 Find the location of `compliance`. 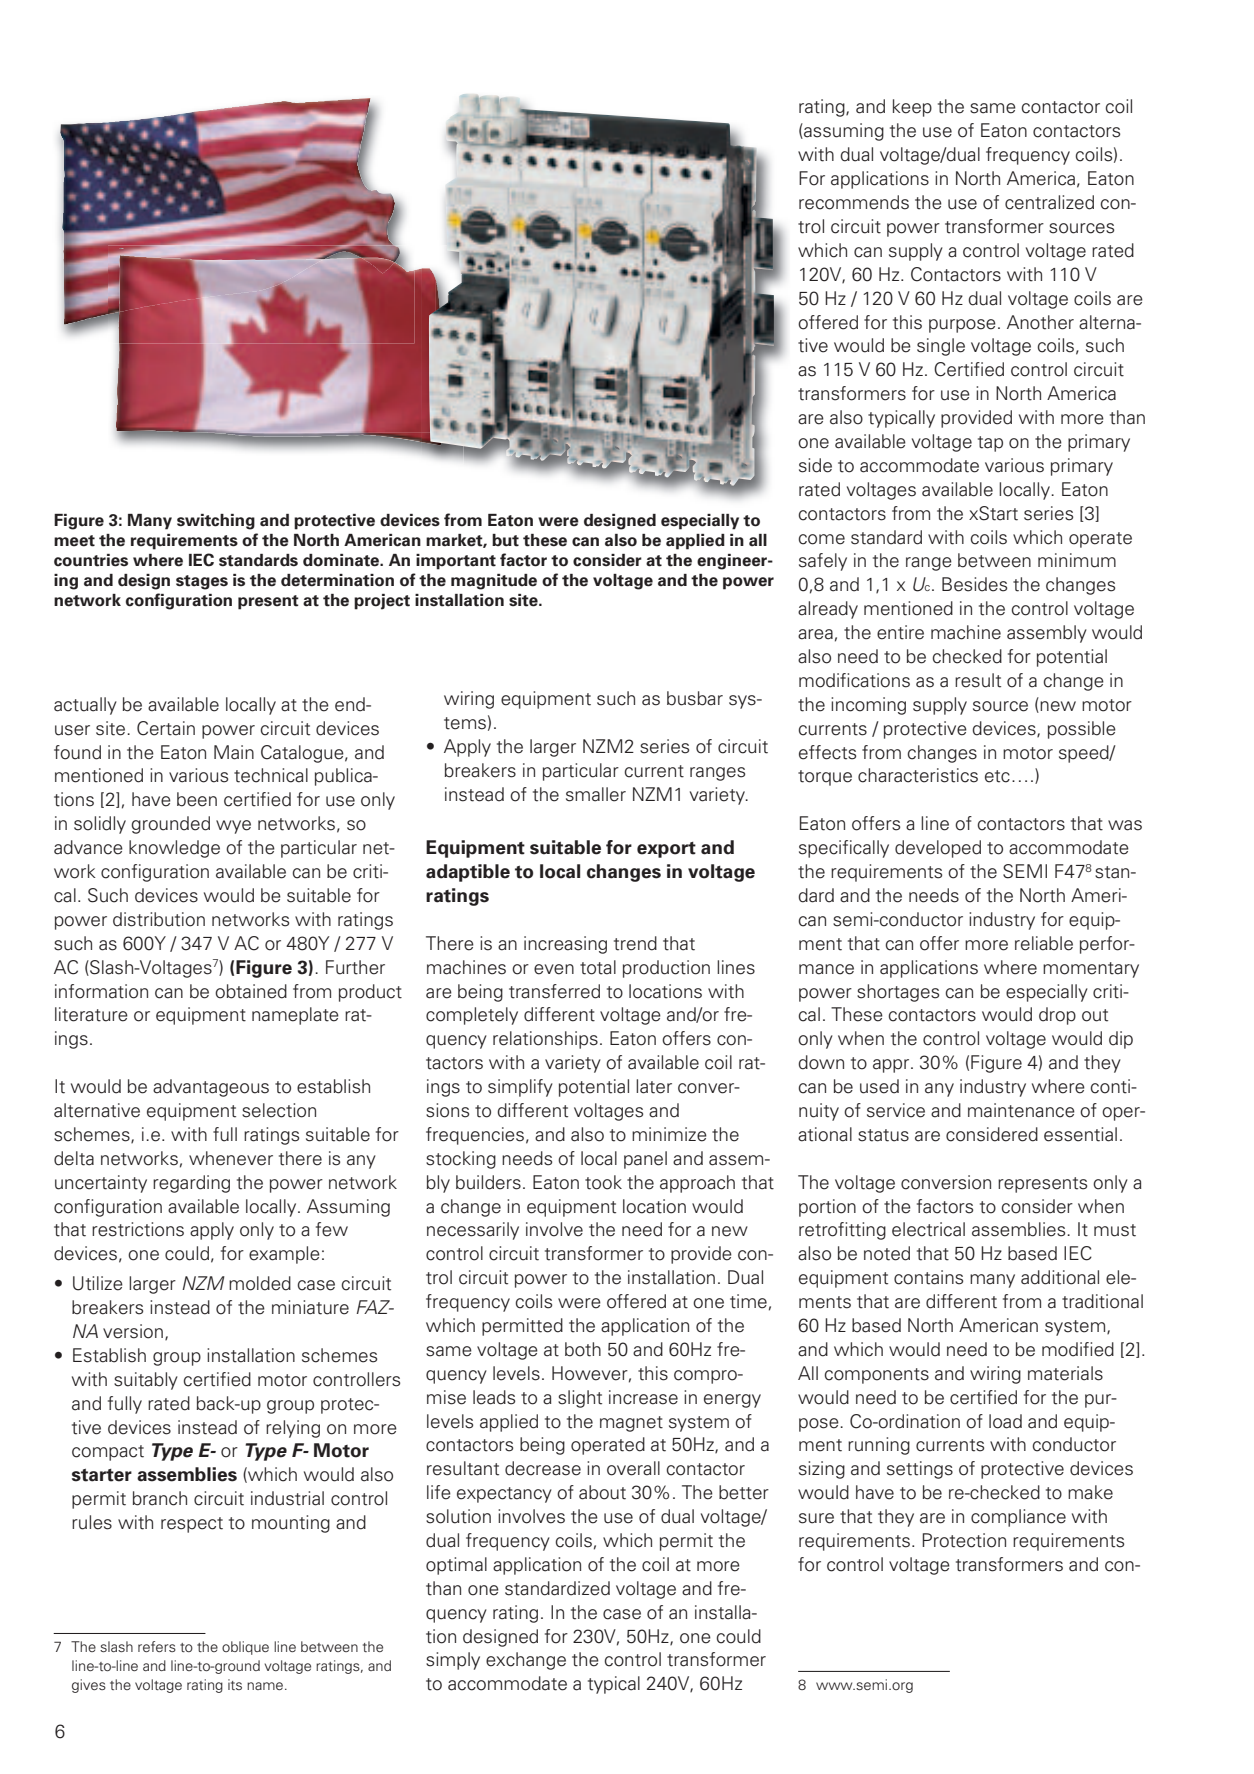

compliance is located at coordinates (1018, 1518).
